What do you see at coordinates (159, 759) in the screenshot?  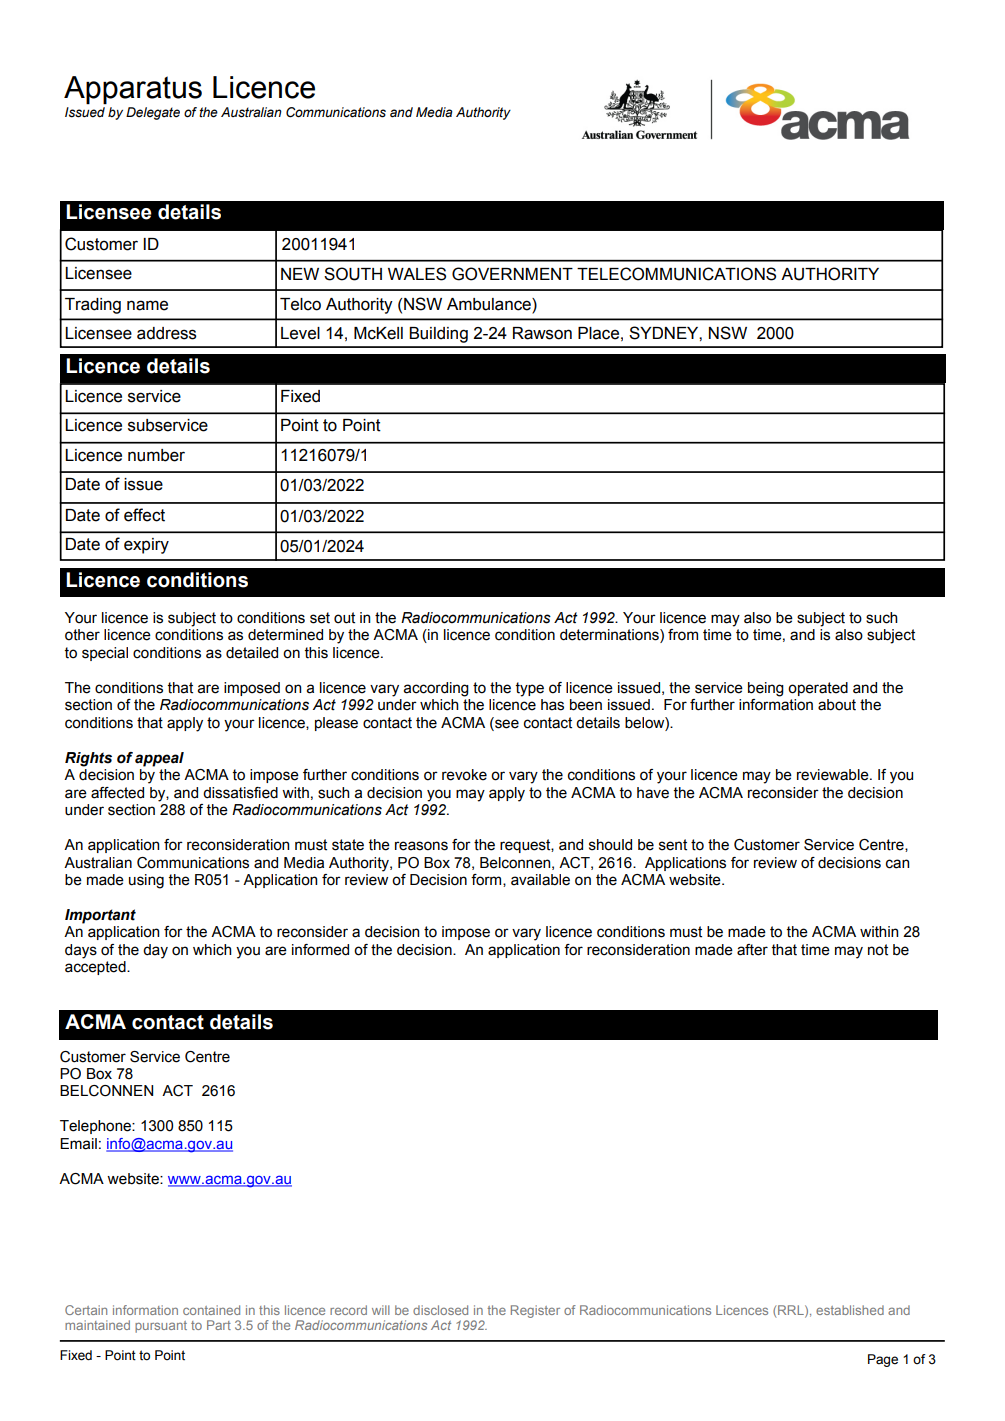 I see `appeal` at bounding box center [159, 759].
